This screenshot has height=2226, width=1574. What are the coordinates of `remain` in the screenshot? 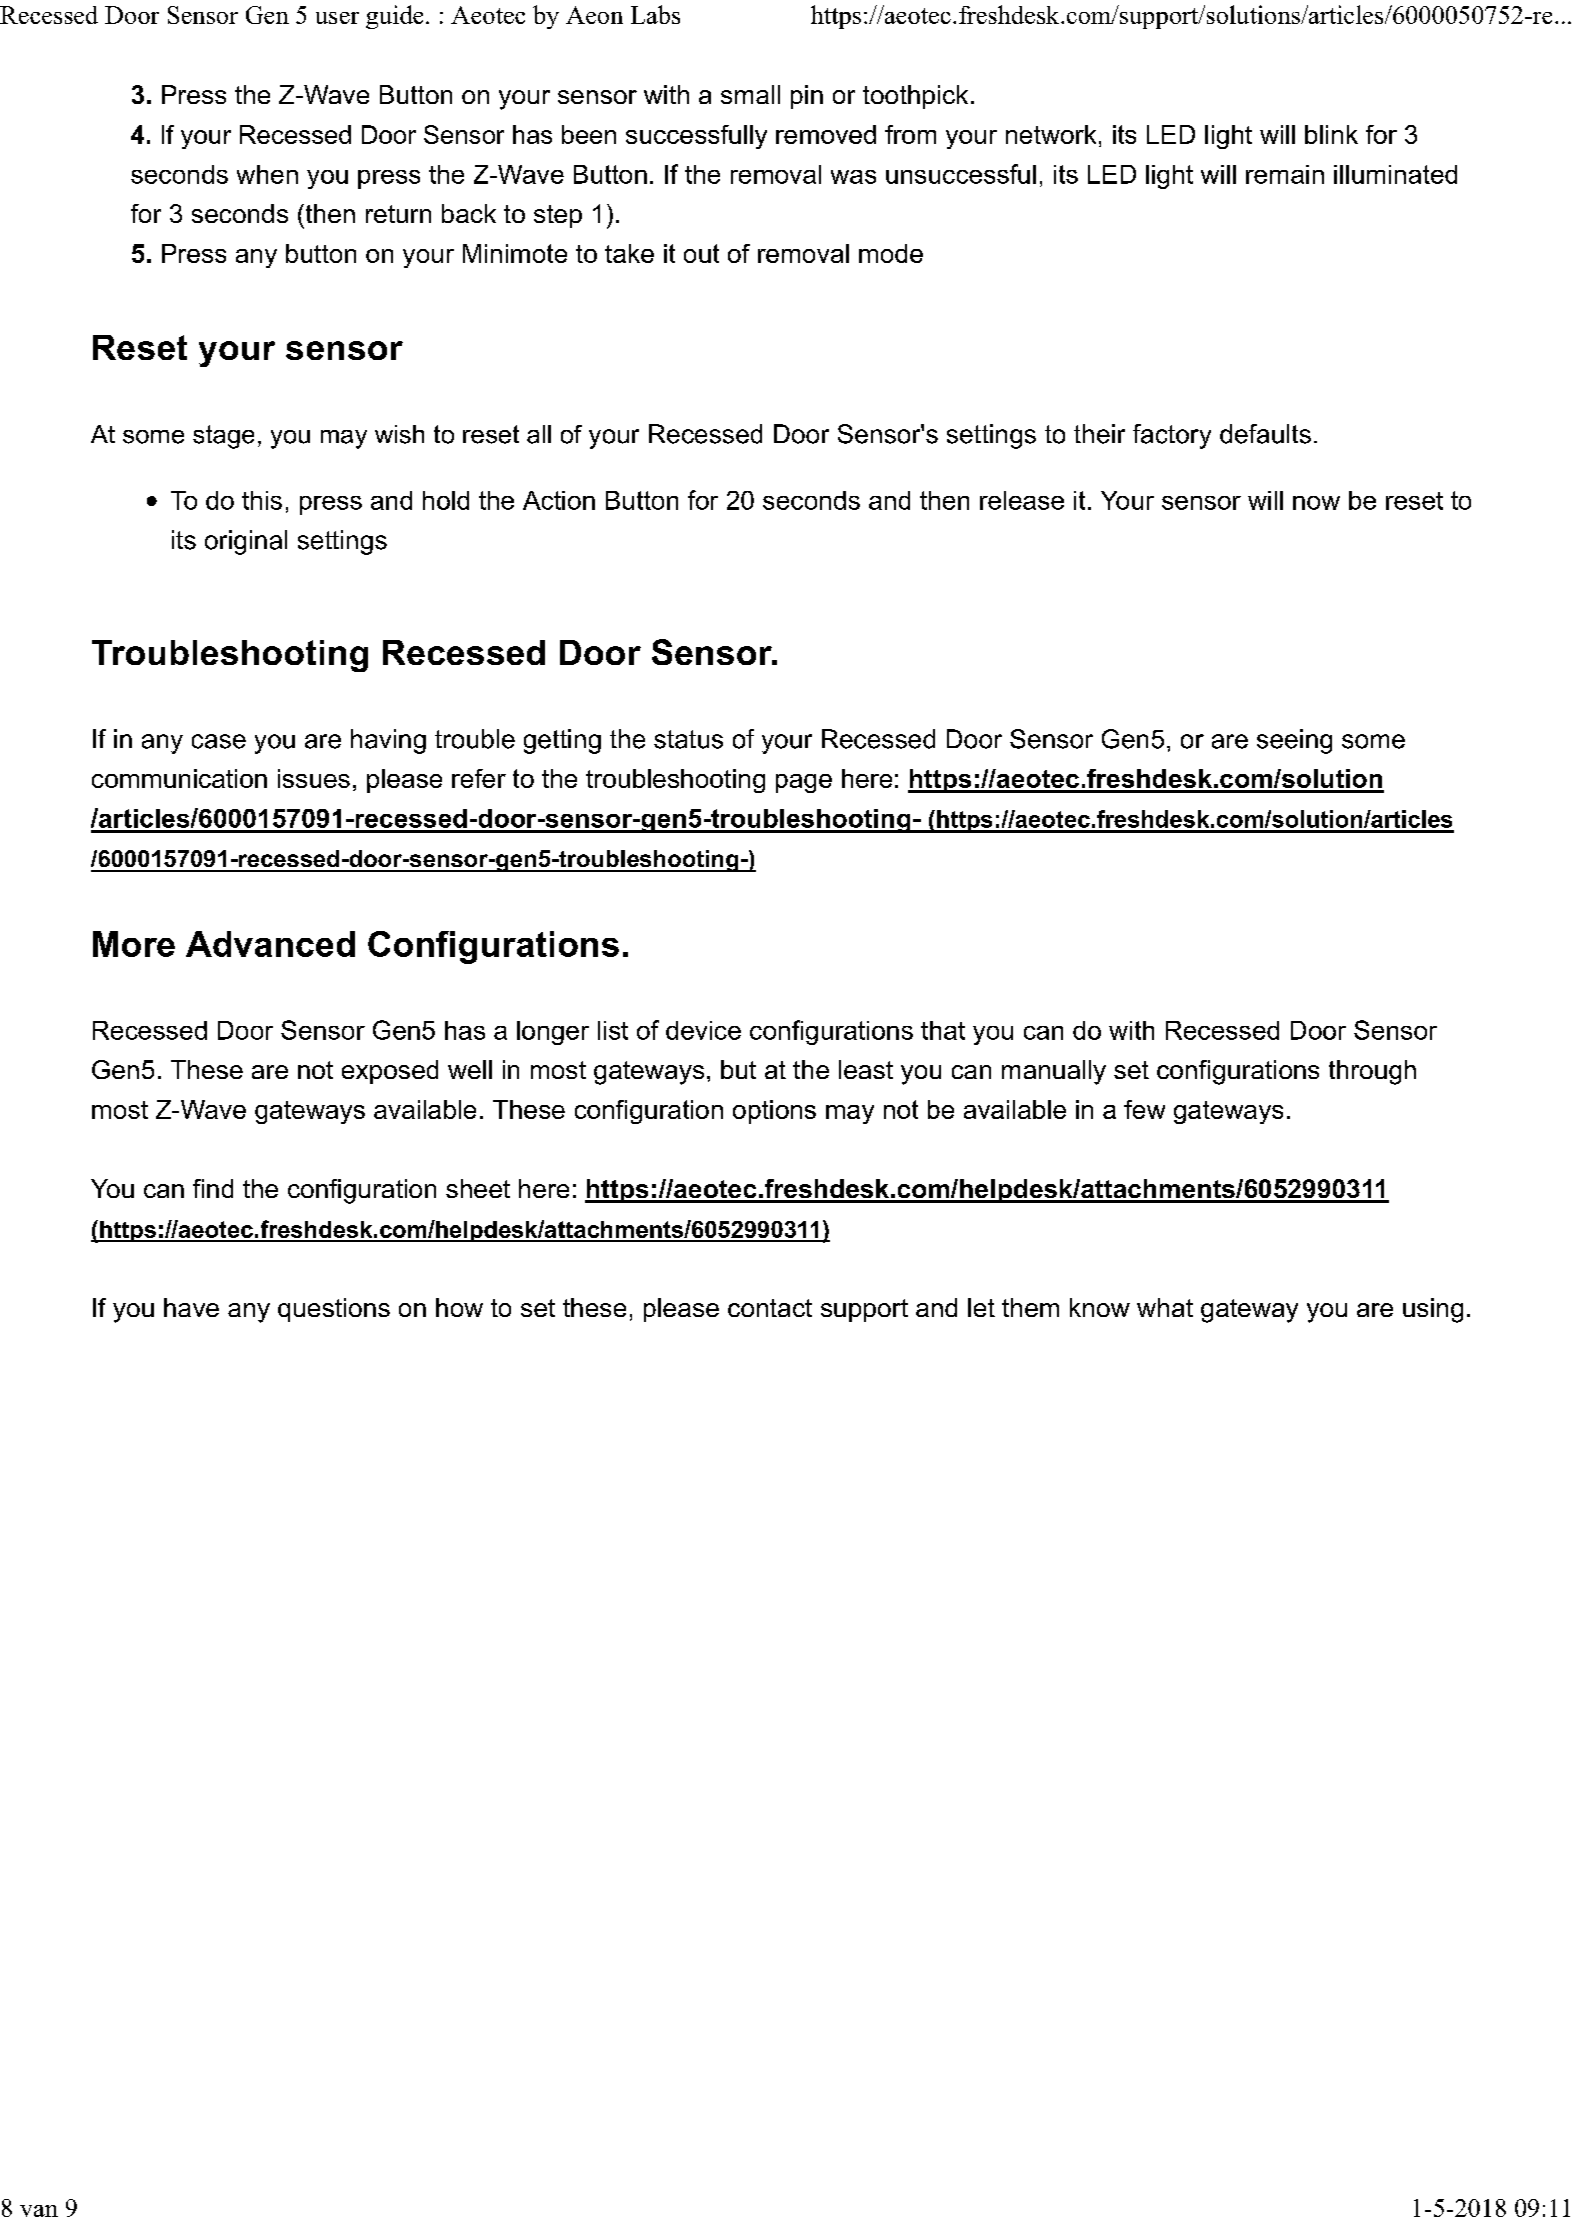 It's located at (1285, 174).
